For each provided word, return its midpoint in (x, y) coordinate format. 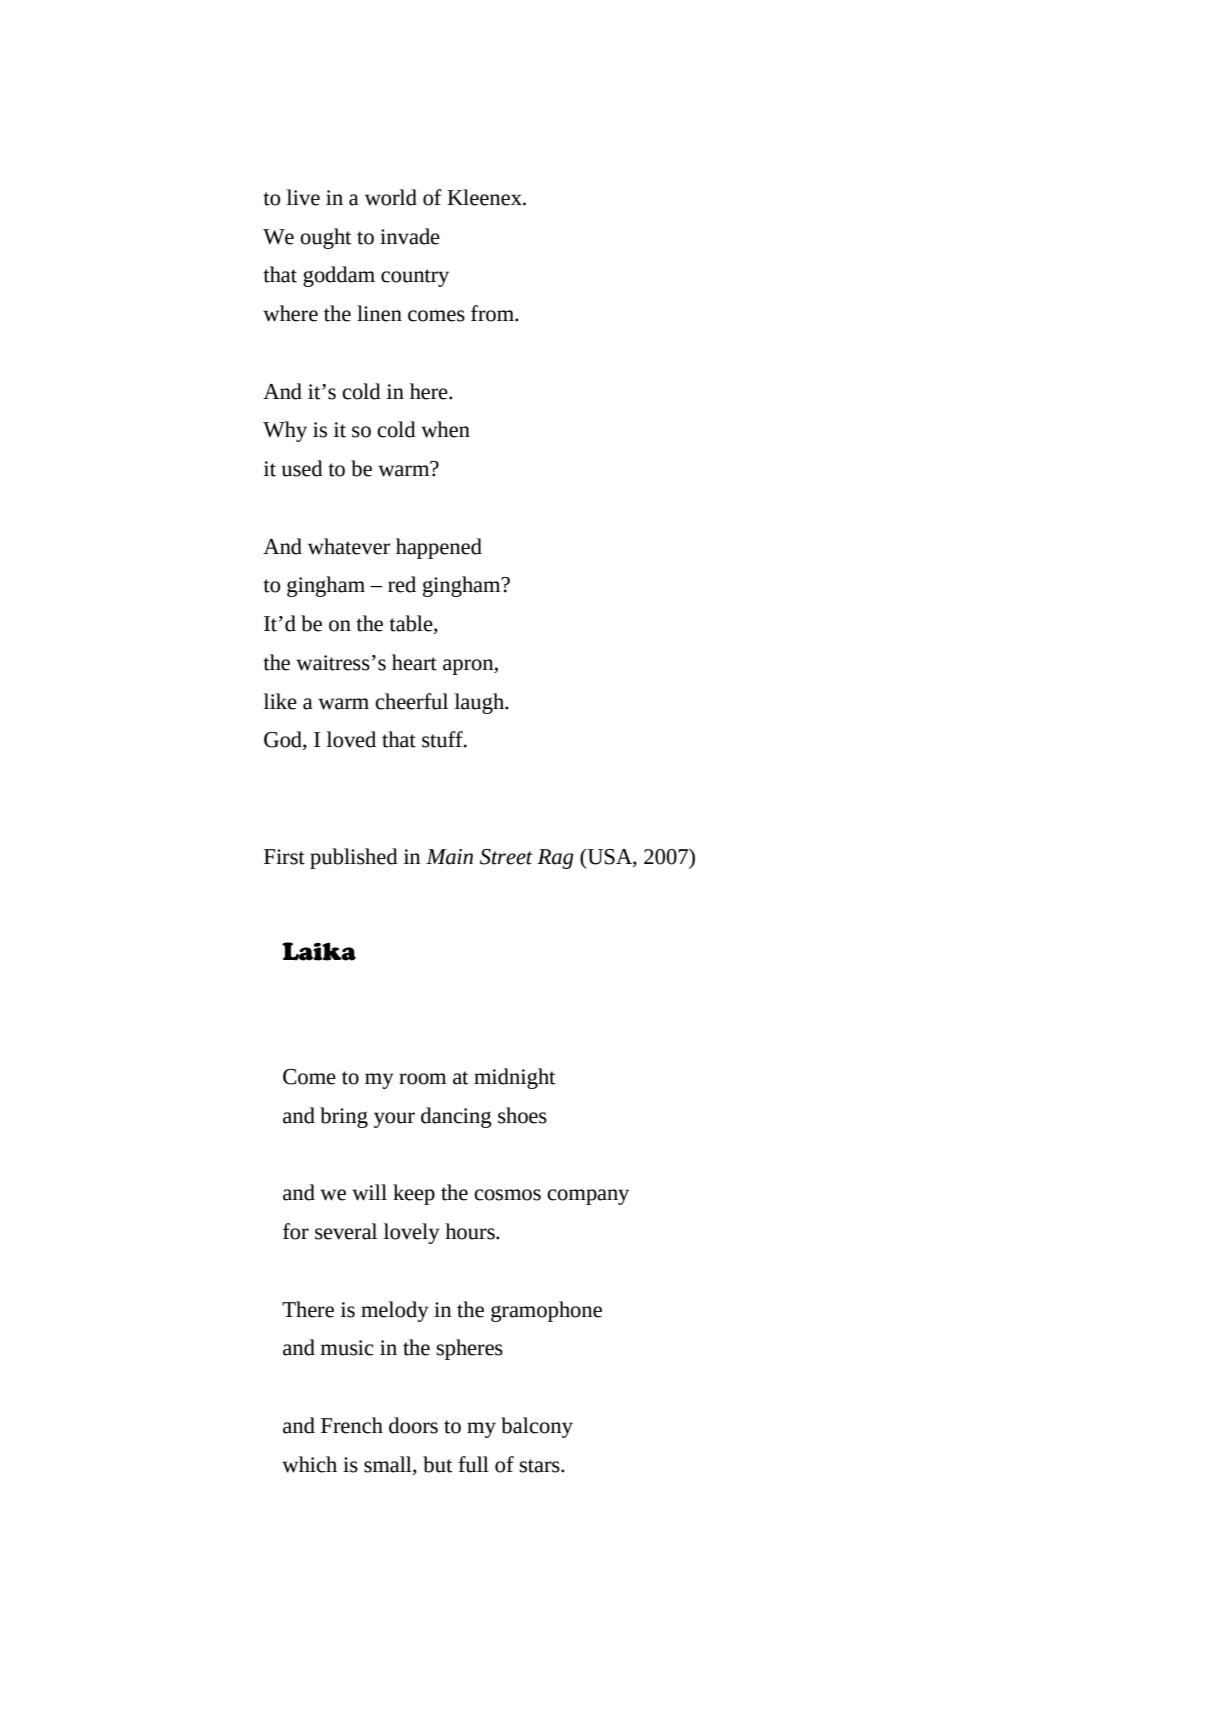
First (284, 857)
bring (344, 1117)
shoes (522, 1115)
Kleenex (485, 197)
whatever (349, 546)
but (437, 1464)
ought (325, 238)
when (445, 429)
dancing (456, 1117)
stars (541, 1466)
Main (449, 857)
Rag (555, 859)
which (309, 1464)
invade (410, 236)
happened (439, 548)
